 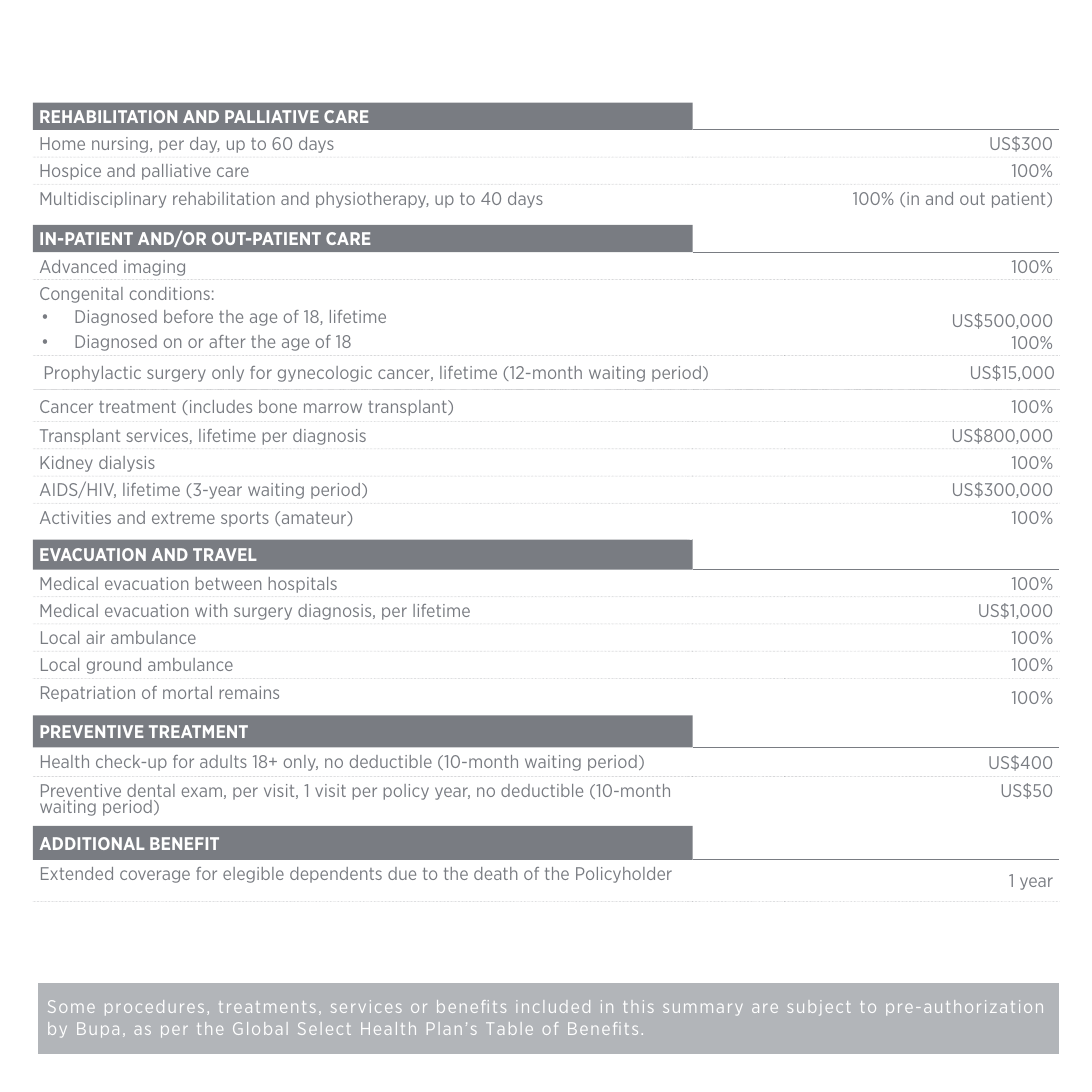 What do you see at coordinates (333, 408) in the screenshot?
I see `marrow` at bounding box center [333, 408].
